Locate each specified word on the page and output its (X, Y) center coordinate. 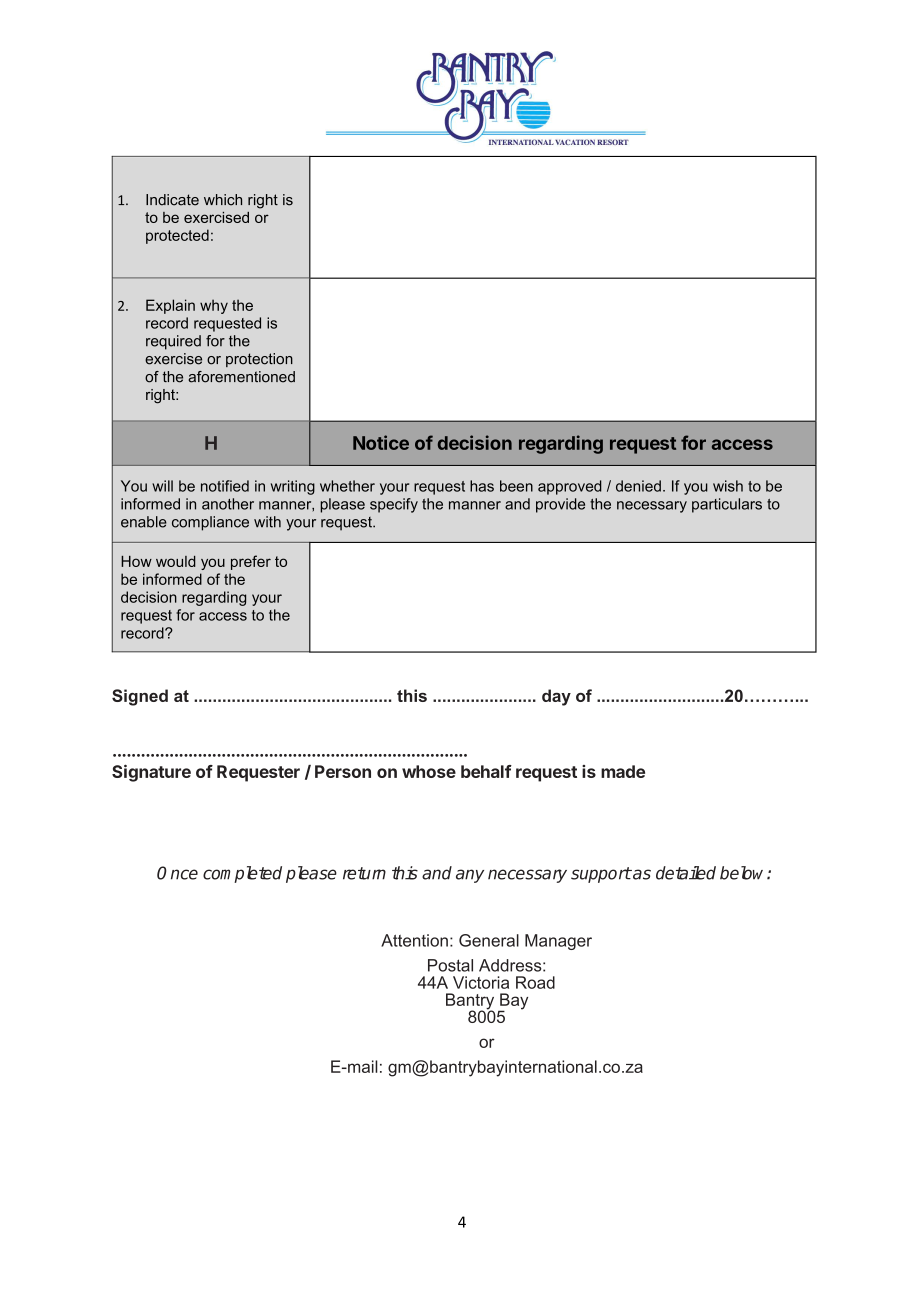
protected (177, 236)
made (623, 771)
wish (728, 486)
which (223, 200)
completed (242, 874)
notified (225, 486)
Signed (140, 697)
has (482, 486)
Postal (450, 965)
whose (429, 771)
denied (638, 486)
